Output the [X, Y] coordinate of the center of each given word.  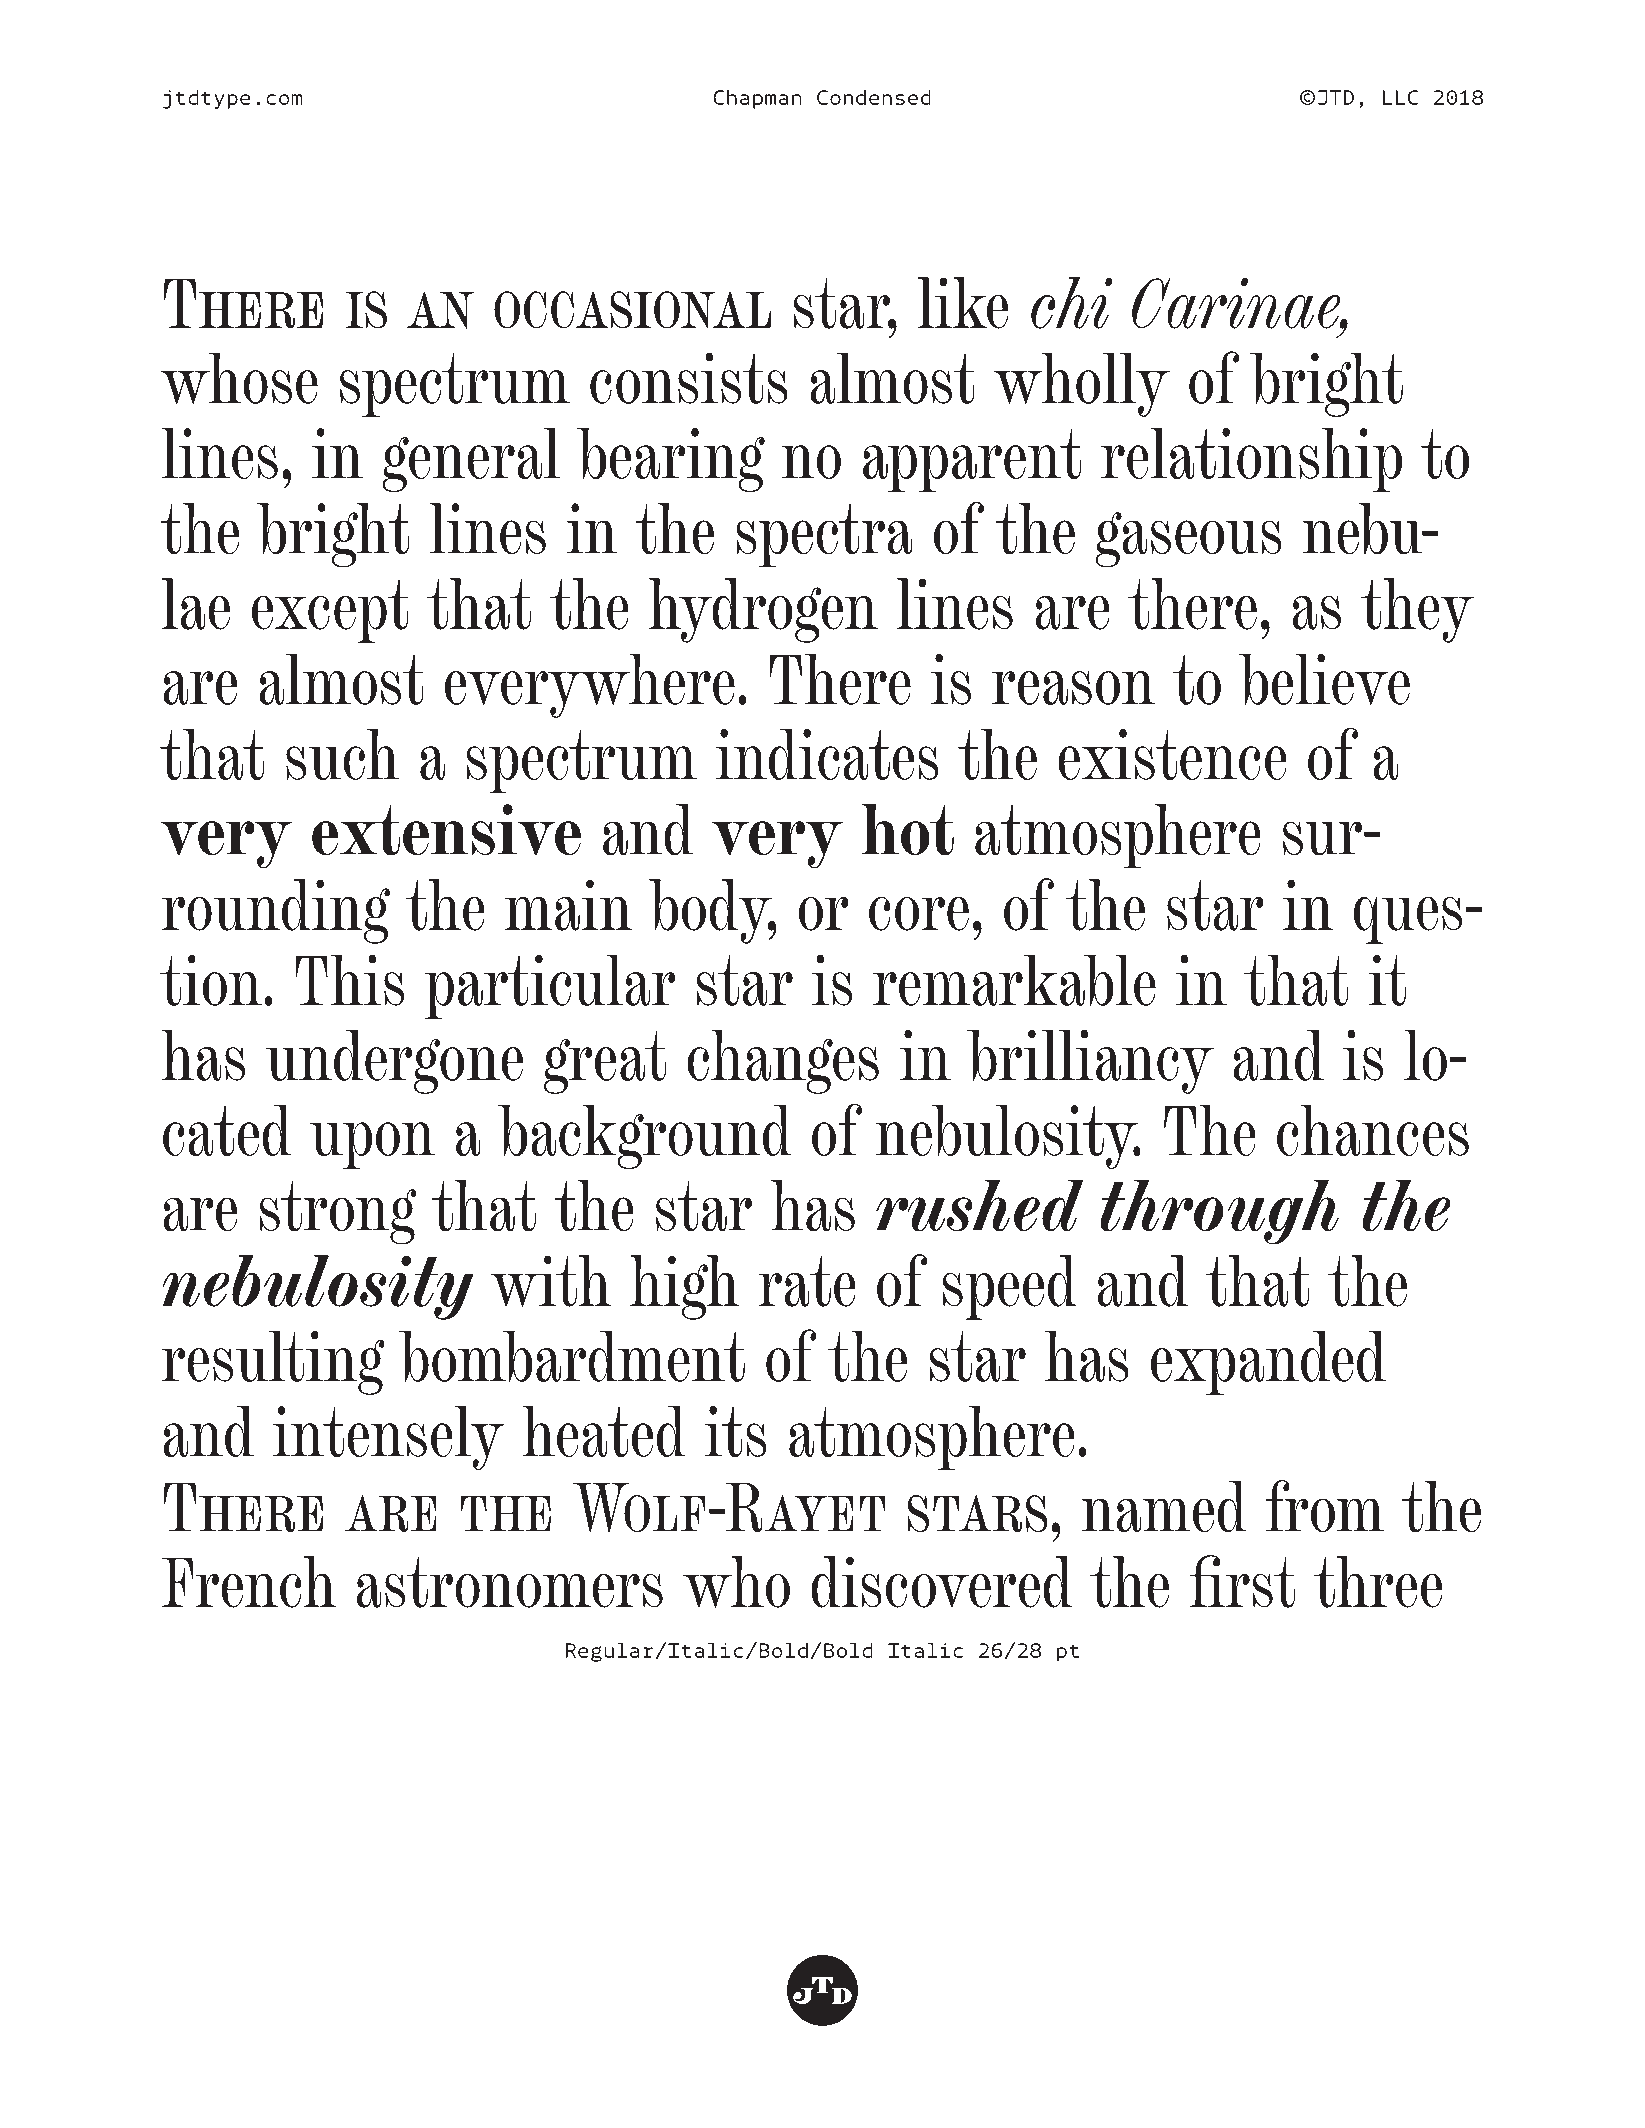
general [471, 460]
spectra [824, 535]
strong [338, 1213]
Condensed [874, 97]
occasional [632, 310]
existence [1172, 754]
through [1219, 1212]
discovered [942, 1582]
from [1325, 1506]
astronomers [510, 1582]
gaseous [1188, 539]
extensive [446, 830]
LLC [1401, 97]
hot [908, 830]
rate [807, 1281]
